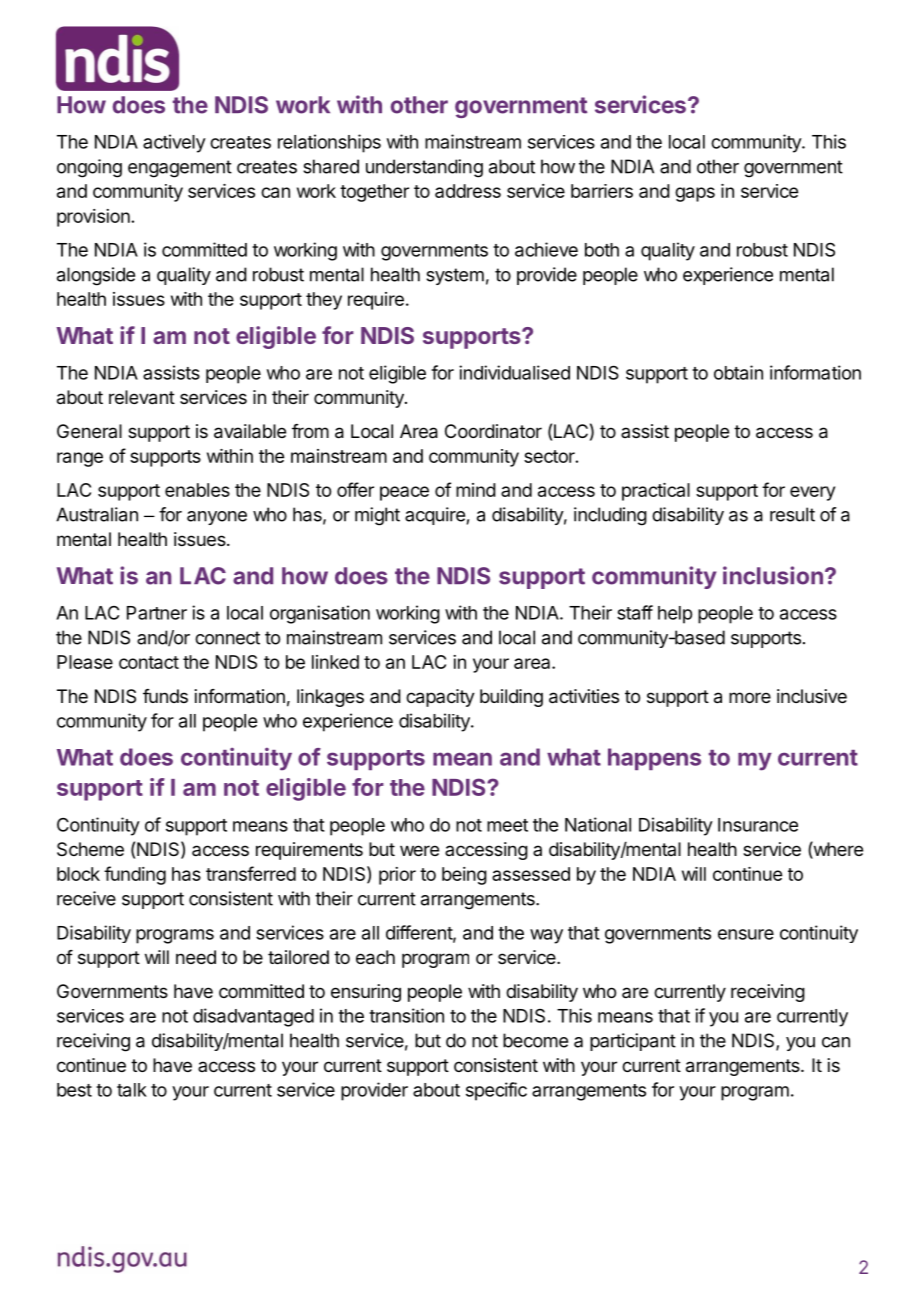 Image resolution: width=924 pixels, height=1308 pixels. I want to click on Partner, so click(157, 613).
